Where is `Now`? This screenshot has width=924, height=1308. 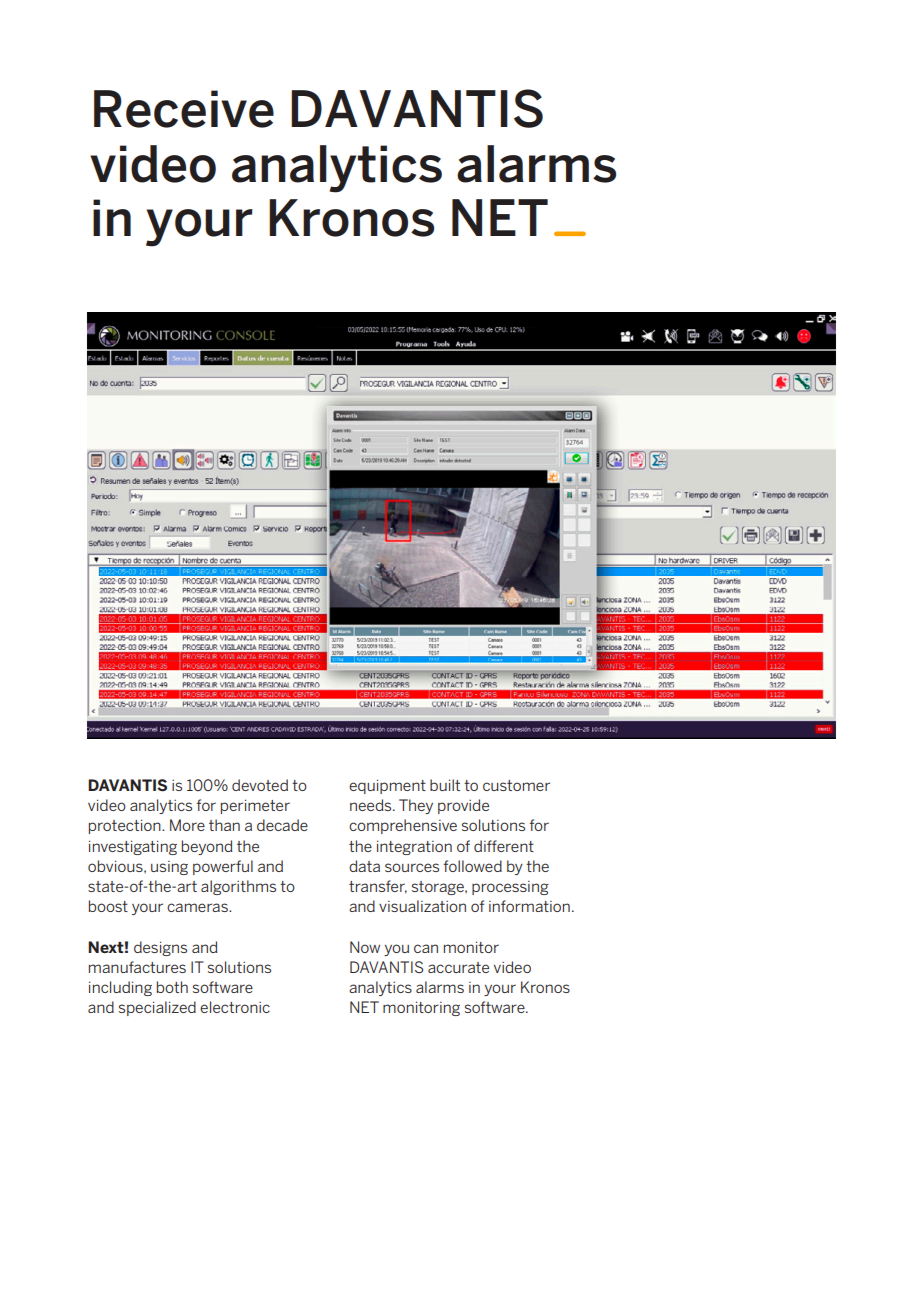 Now is located at coordinates (365, 947).
